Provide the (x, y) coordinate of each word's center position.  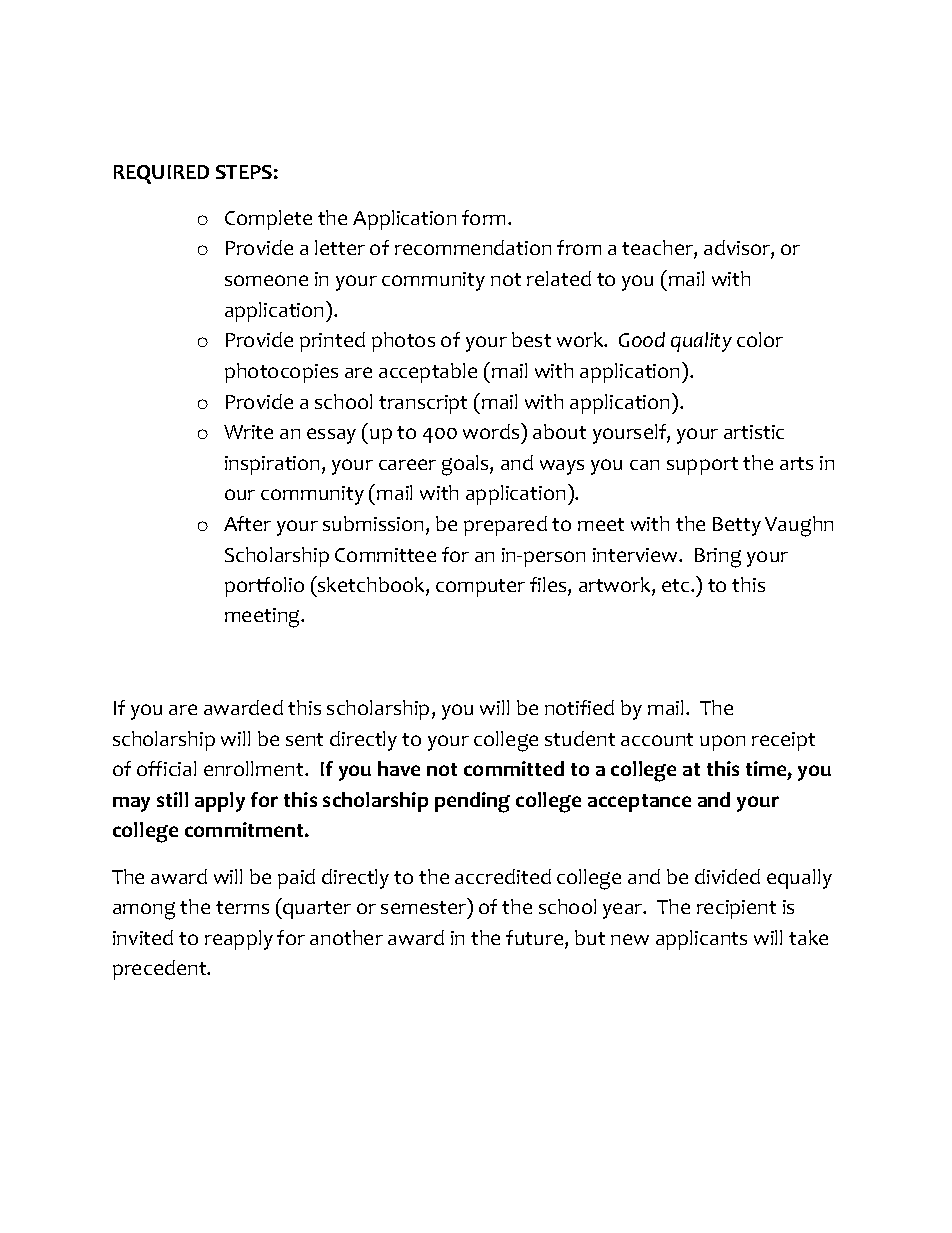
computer (480, 588)
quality (701, 342)
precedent (161, 970)
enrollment (255, 768)
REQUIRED (161, 174)
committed (514, 768)
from (579, 247)
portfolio (264, 587)
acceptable (428, 373)
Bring (718, 558)
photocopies (281, 373)
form (485, 217)
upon (722, 743)
